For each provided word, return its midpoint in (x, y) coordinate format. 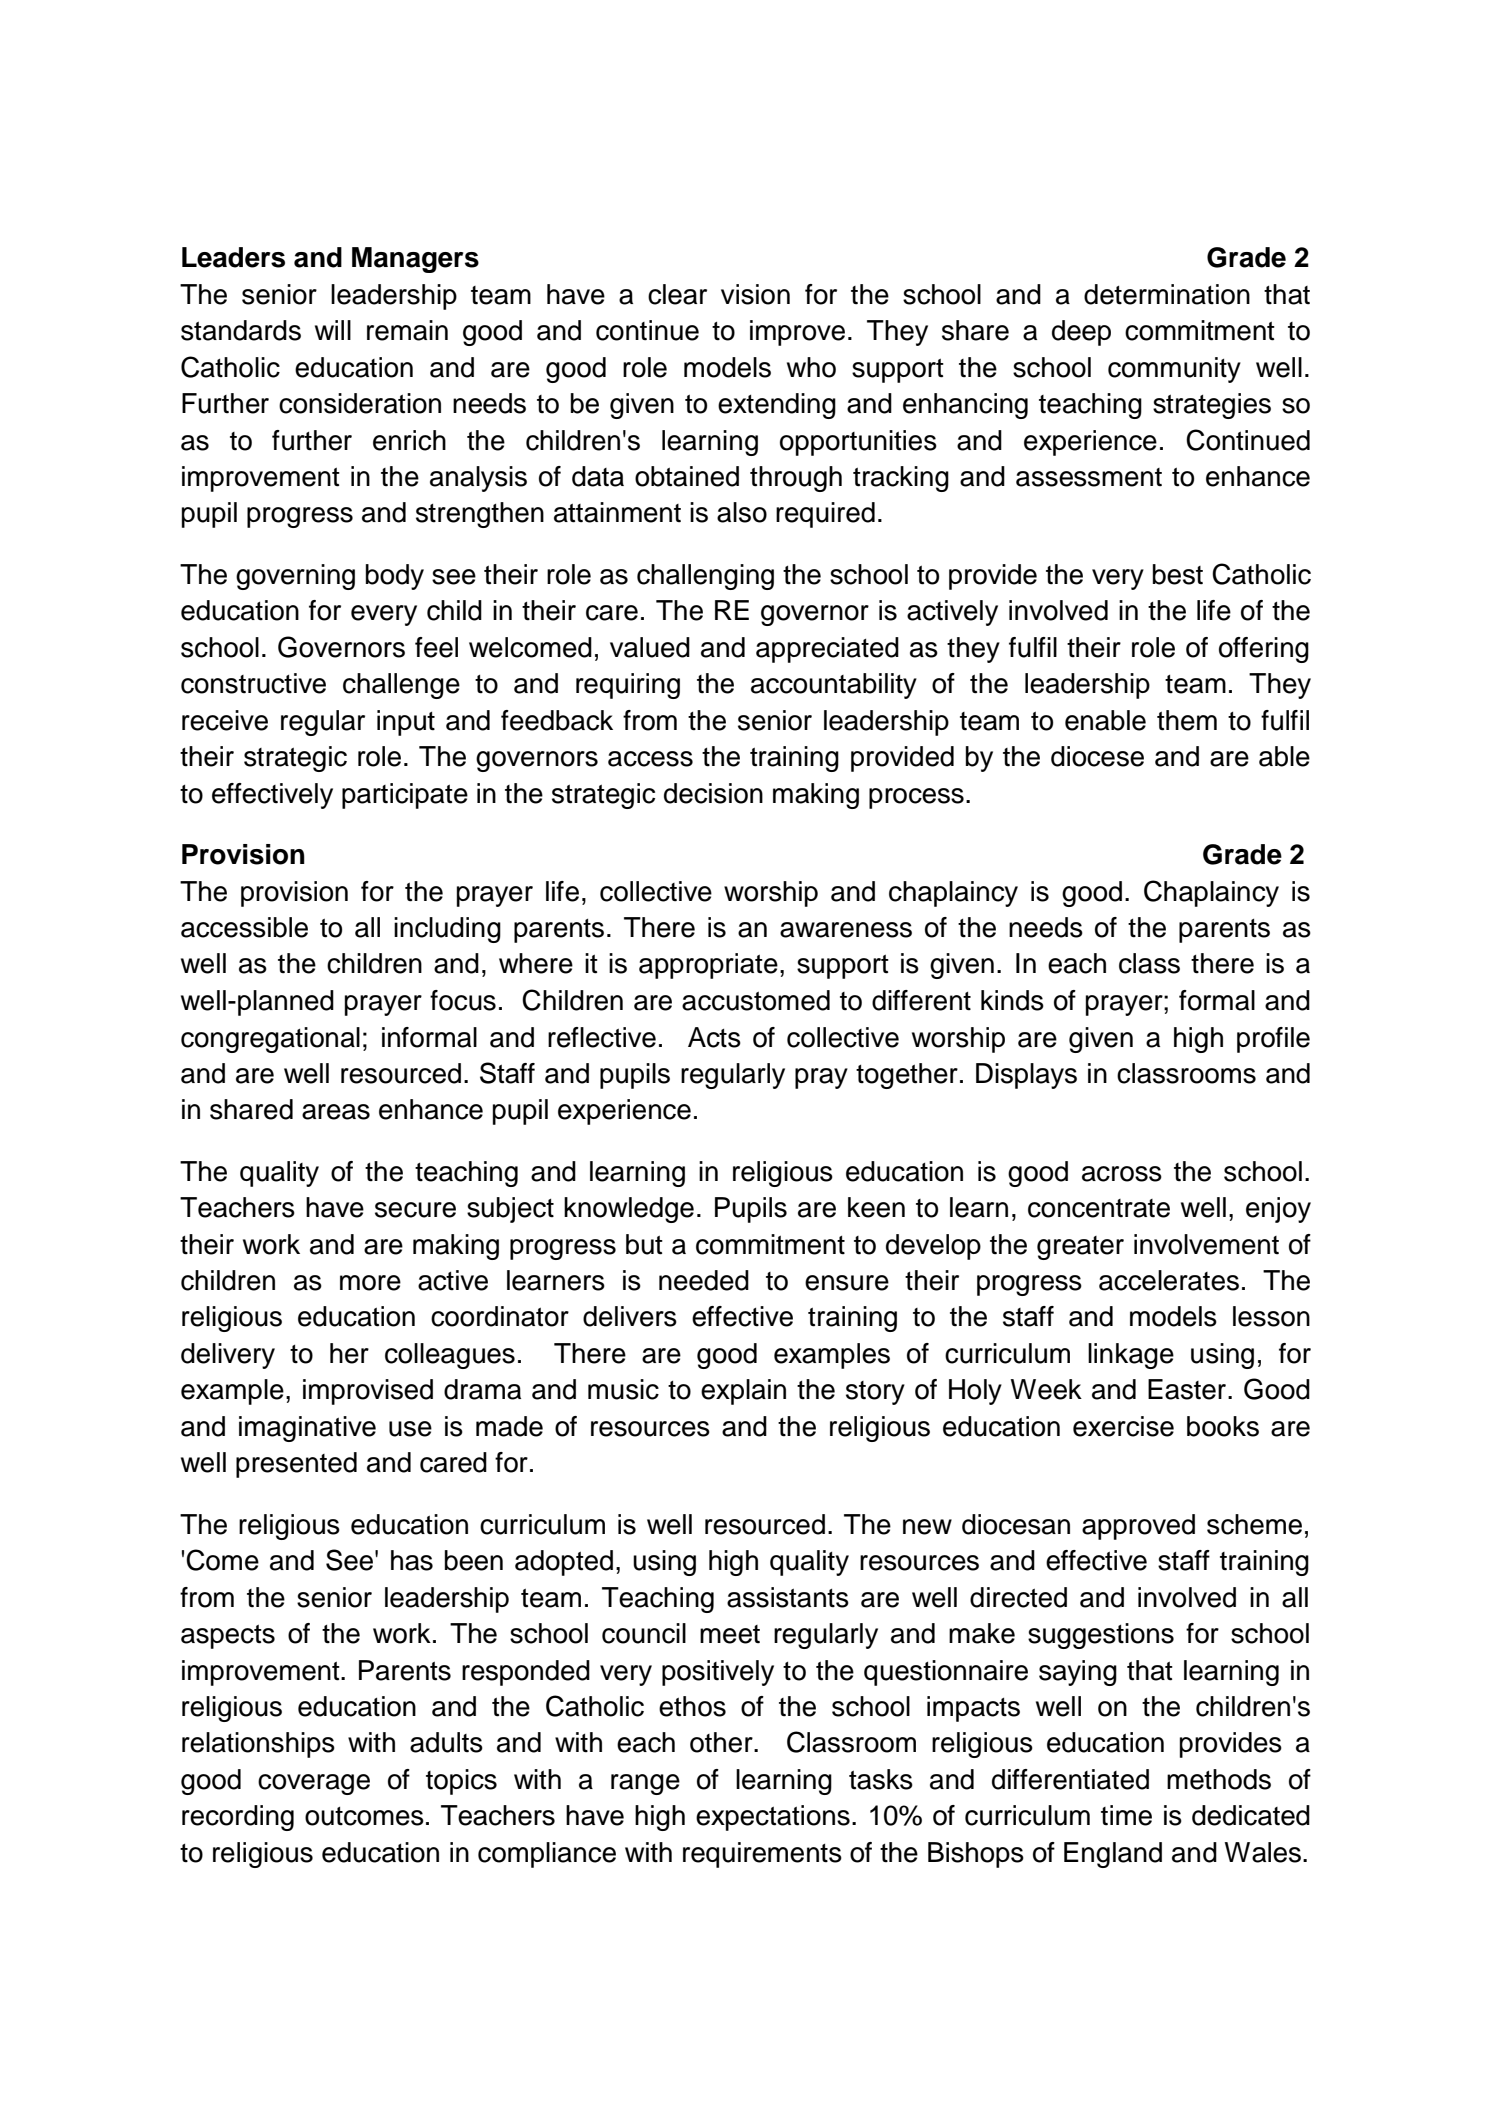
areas (336, 1112)
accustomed (756, 1000)
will (333, 330)
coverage (314, 1784)
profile (1273, 1040)
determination (1167, 294)
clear (677, 294)
